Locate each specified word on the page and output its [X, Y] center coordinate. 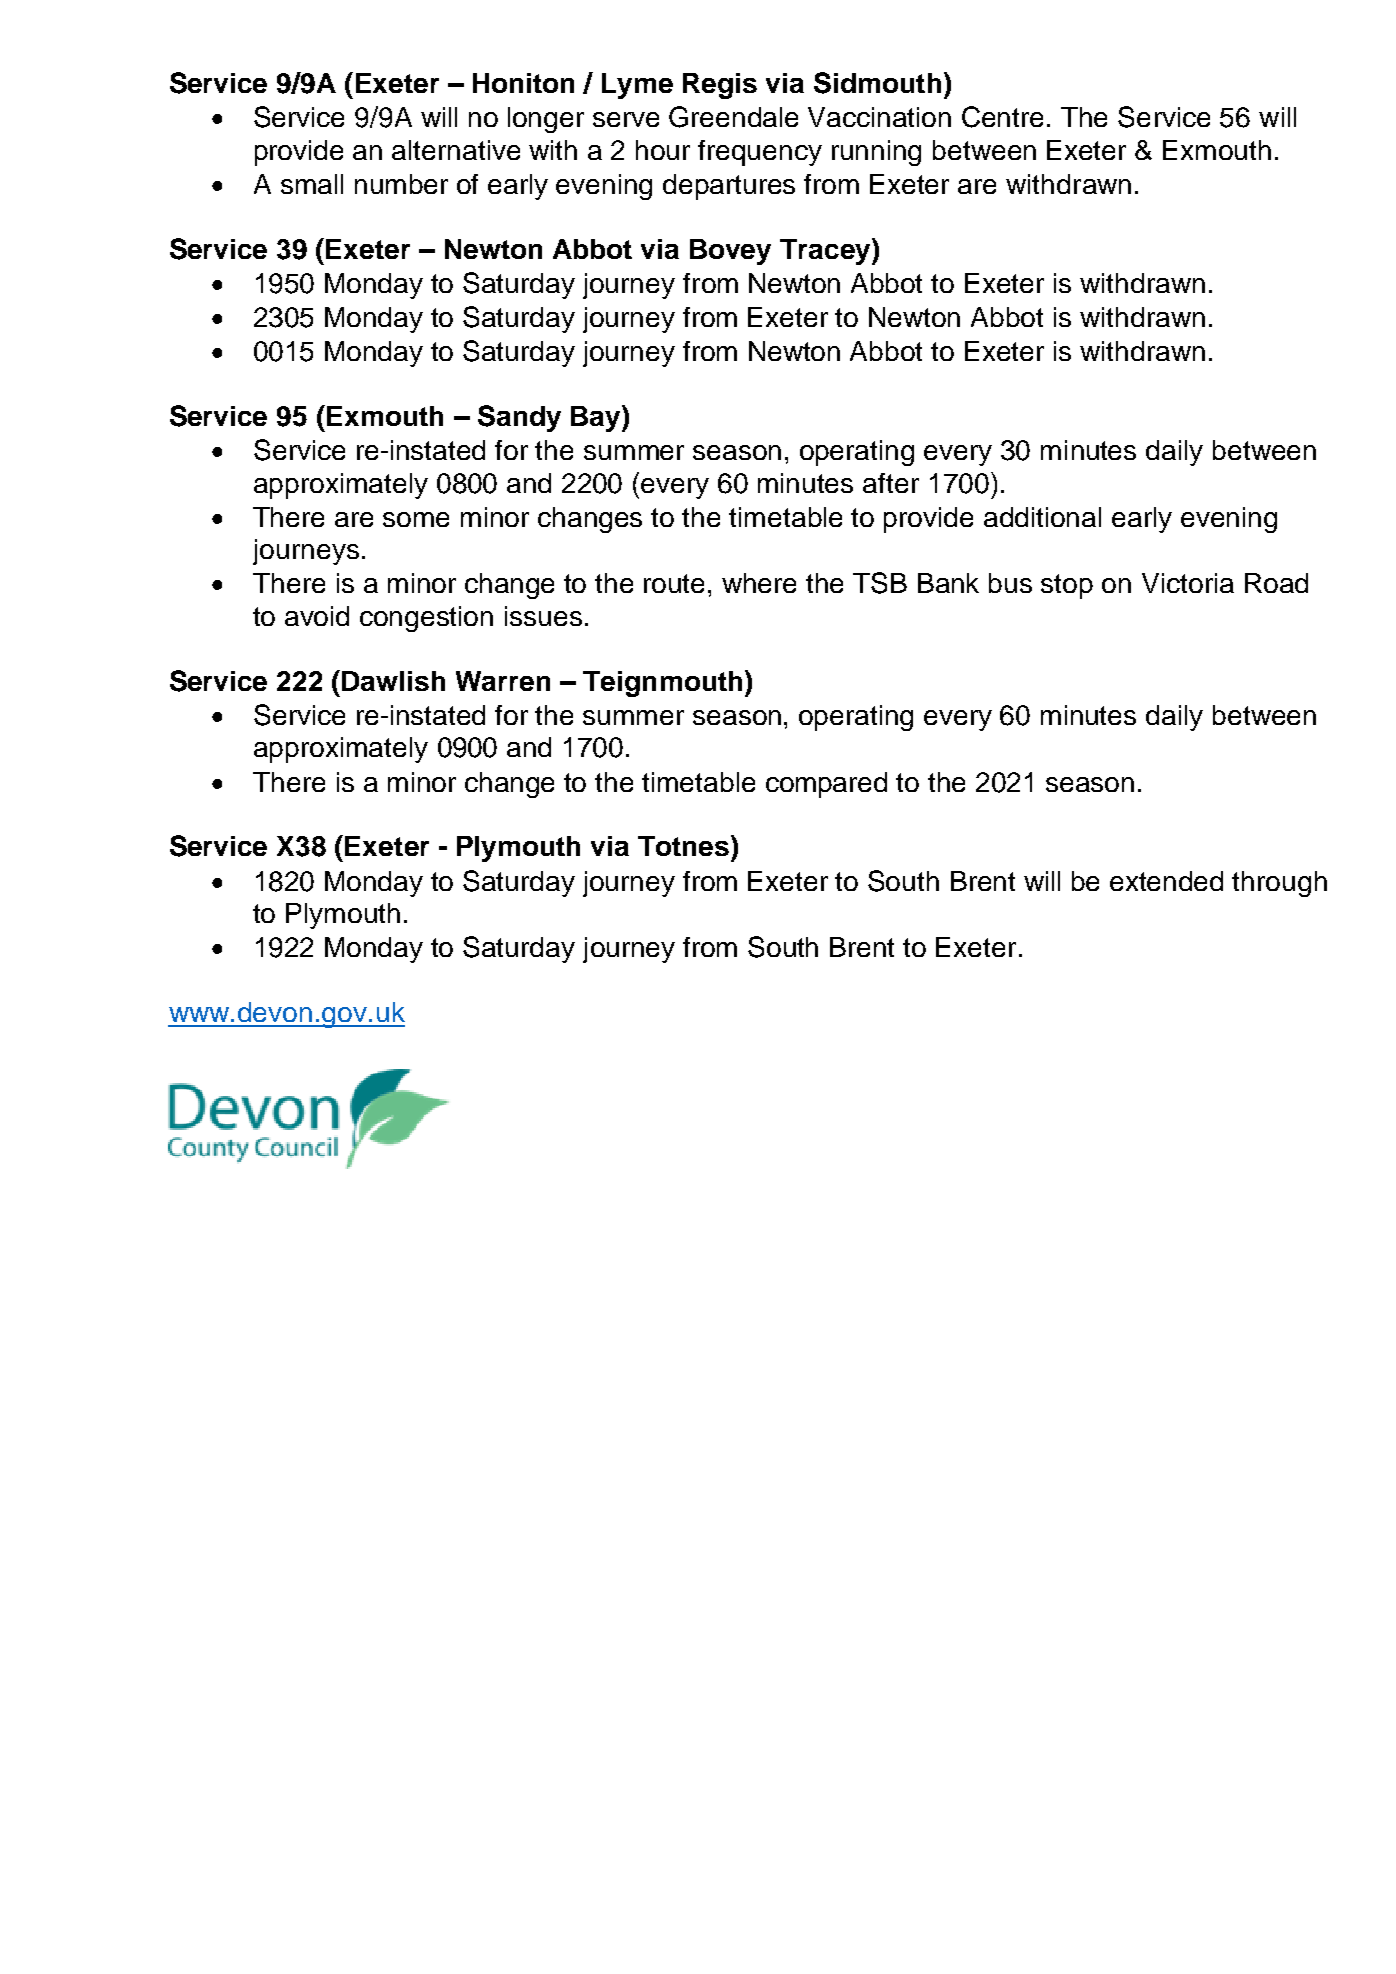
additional [1042, 517]
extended [1166, 881]
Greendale [733, 117]
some [416, 519]
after [891, 483]
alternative [456, 150]
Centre [1002, 117]
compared [826, 785]
